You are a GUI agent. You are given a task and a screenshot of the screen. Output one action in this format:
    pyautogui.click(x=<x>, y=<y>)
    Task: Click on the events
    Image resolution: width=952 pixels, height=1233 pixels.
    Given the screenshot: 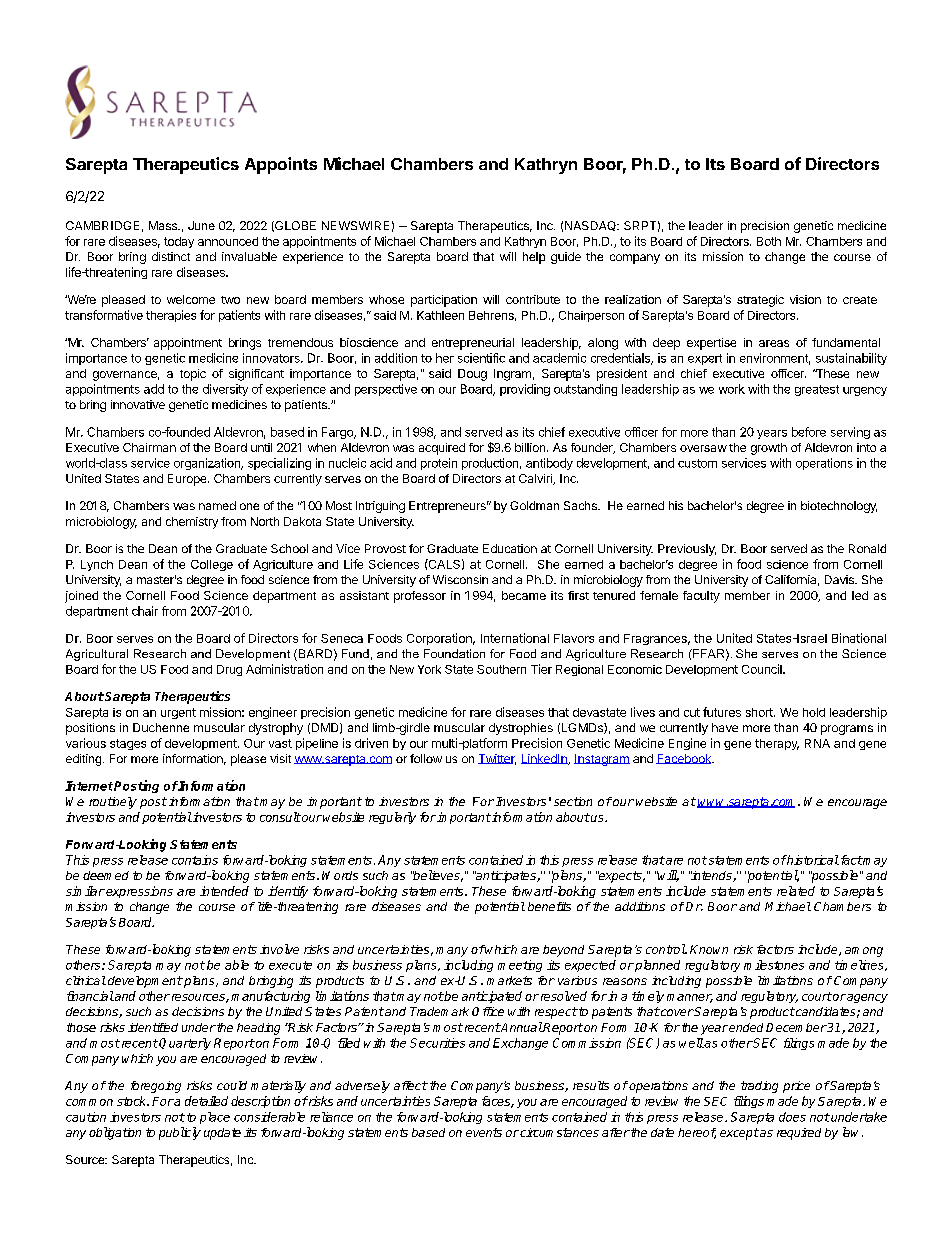 What is the action you would take?
    pyautogui.click(x=484, y=1132)
